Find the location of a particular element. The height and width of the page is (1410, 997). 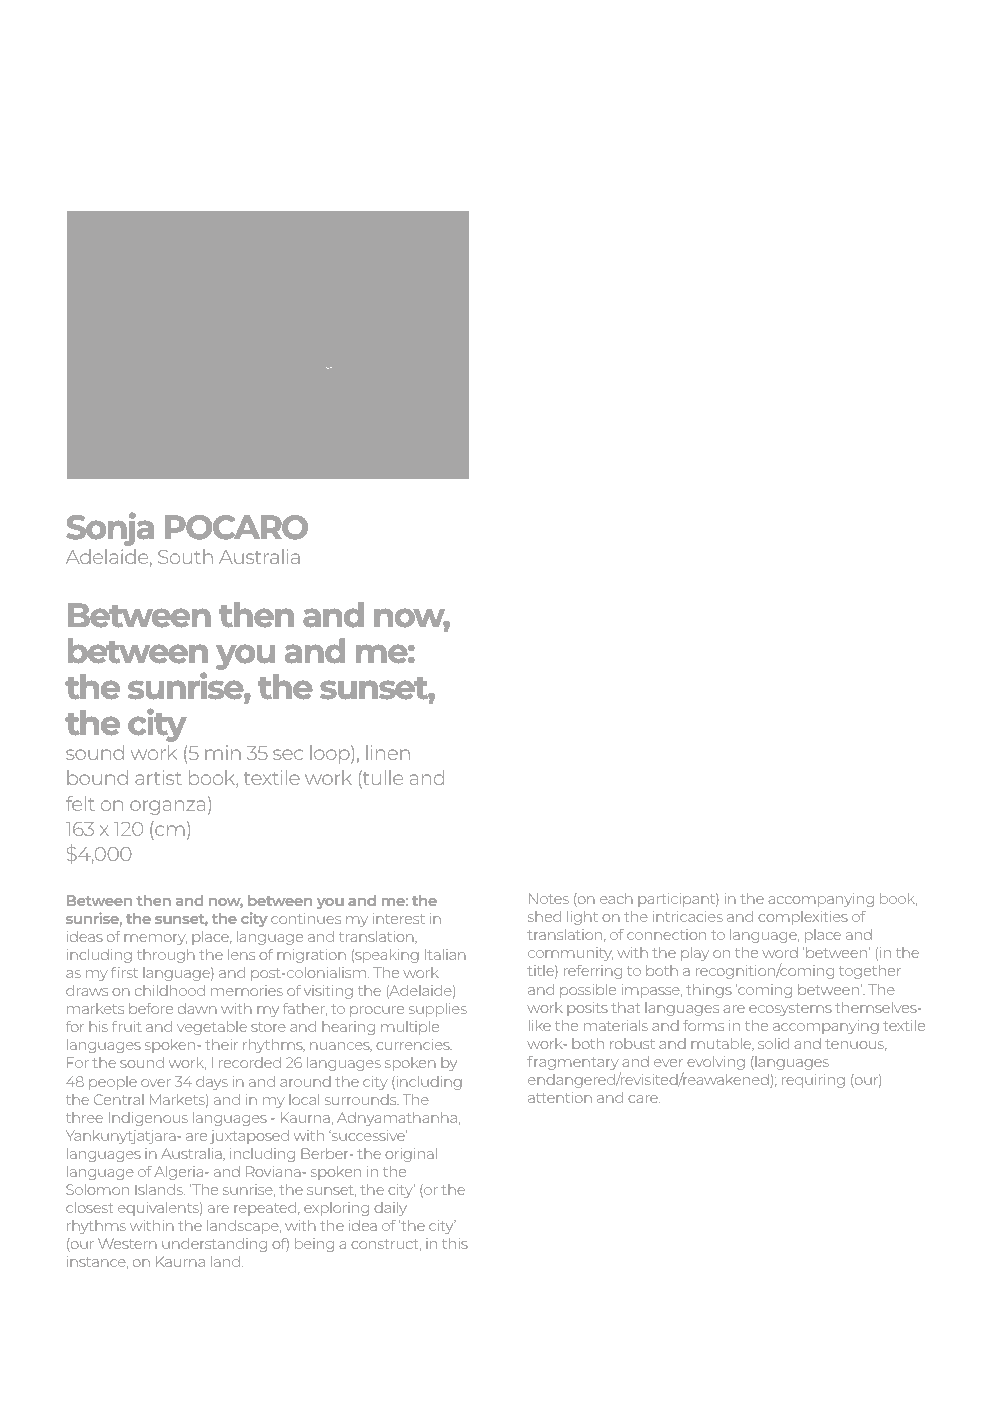

complexities is located at coordinates (803, 918).
